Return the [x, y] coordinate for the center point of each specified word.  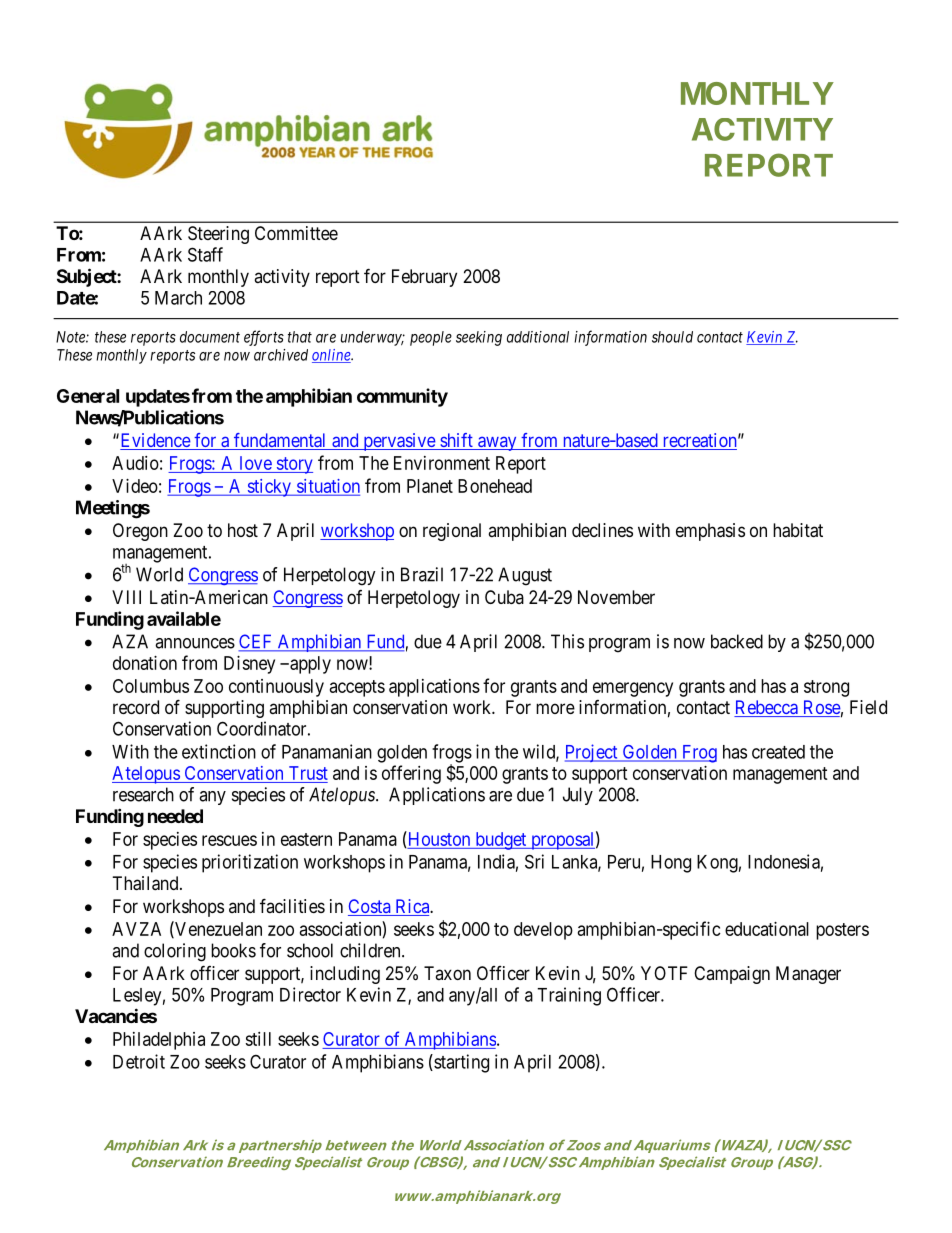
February [424, 278]
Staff [205, 254]
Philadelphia [159, 1041]
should [672, 337]
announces [195, 643]
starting [460, 1063]
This [567, 641]
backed [737, 641]
